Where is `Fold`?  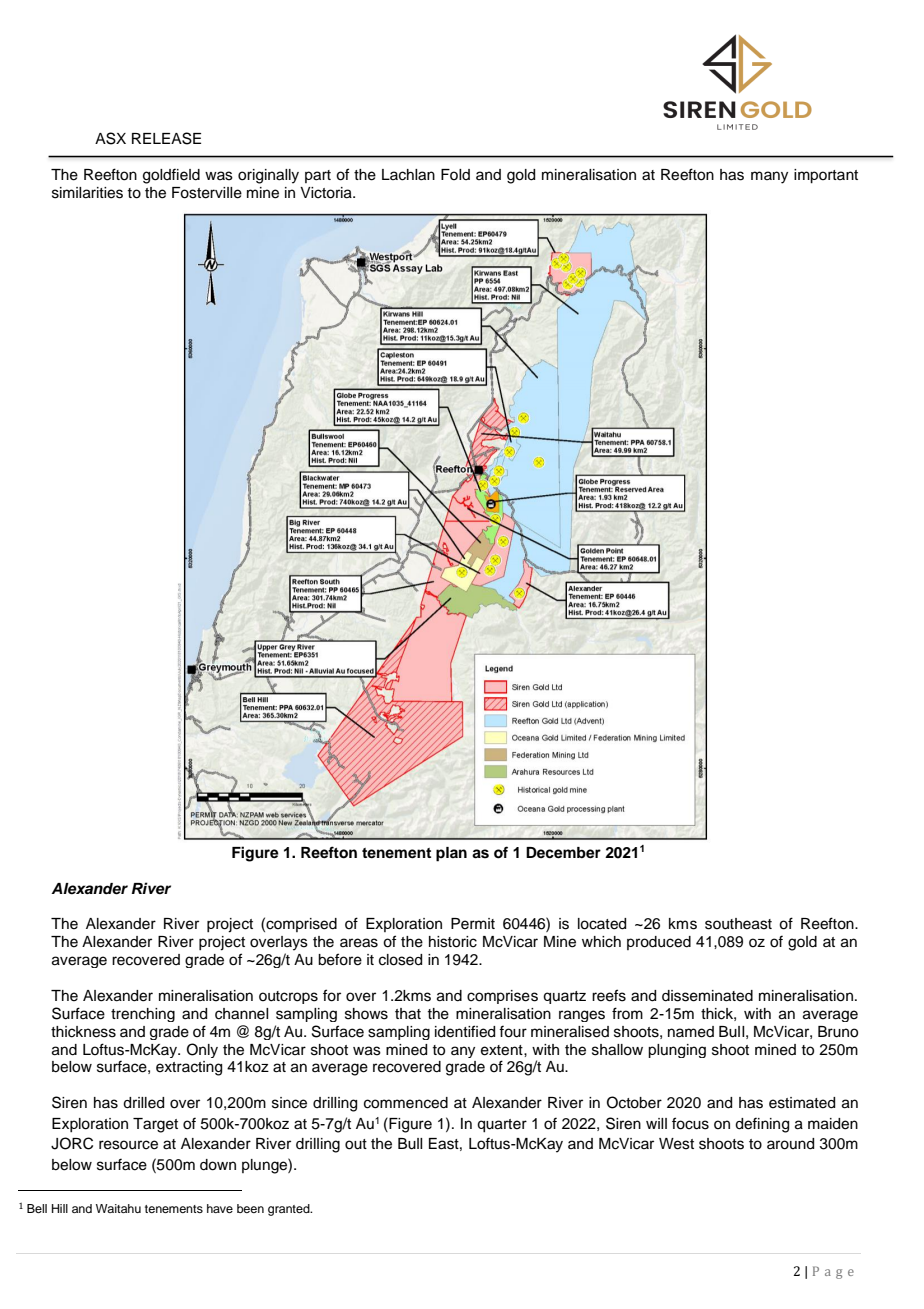 Fold is located at coordinates (455, 174).
